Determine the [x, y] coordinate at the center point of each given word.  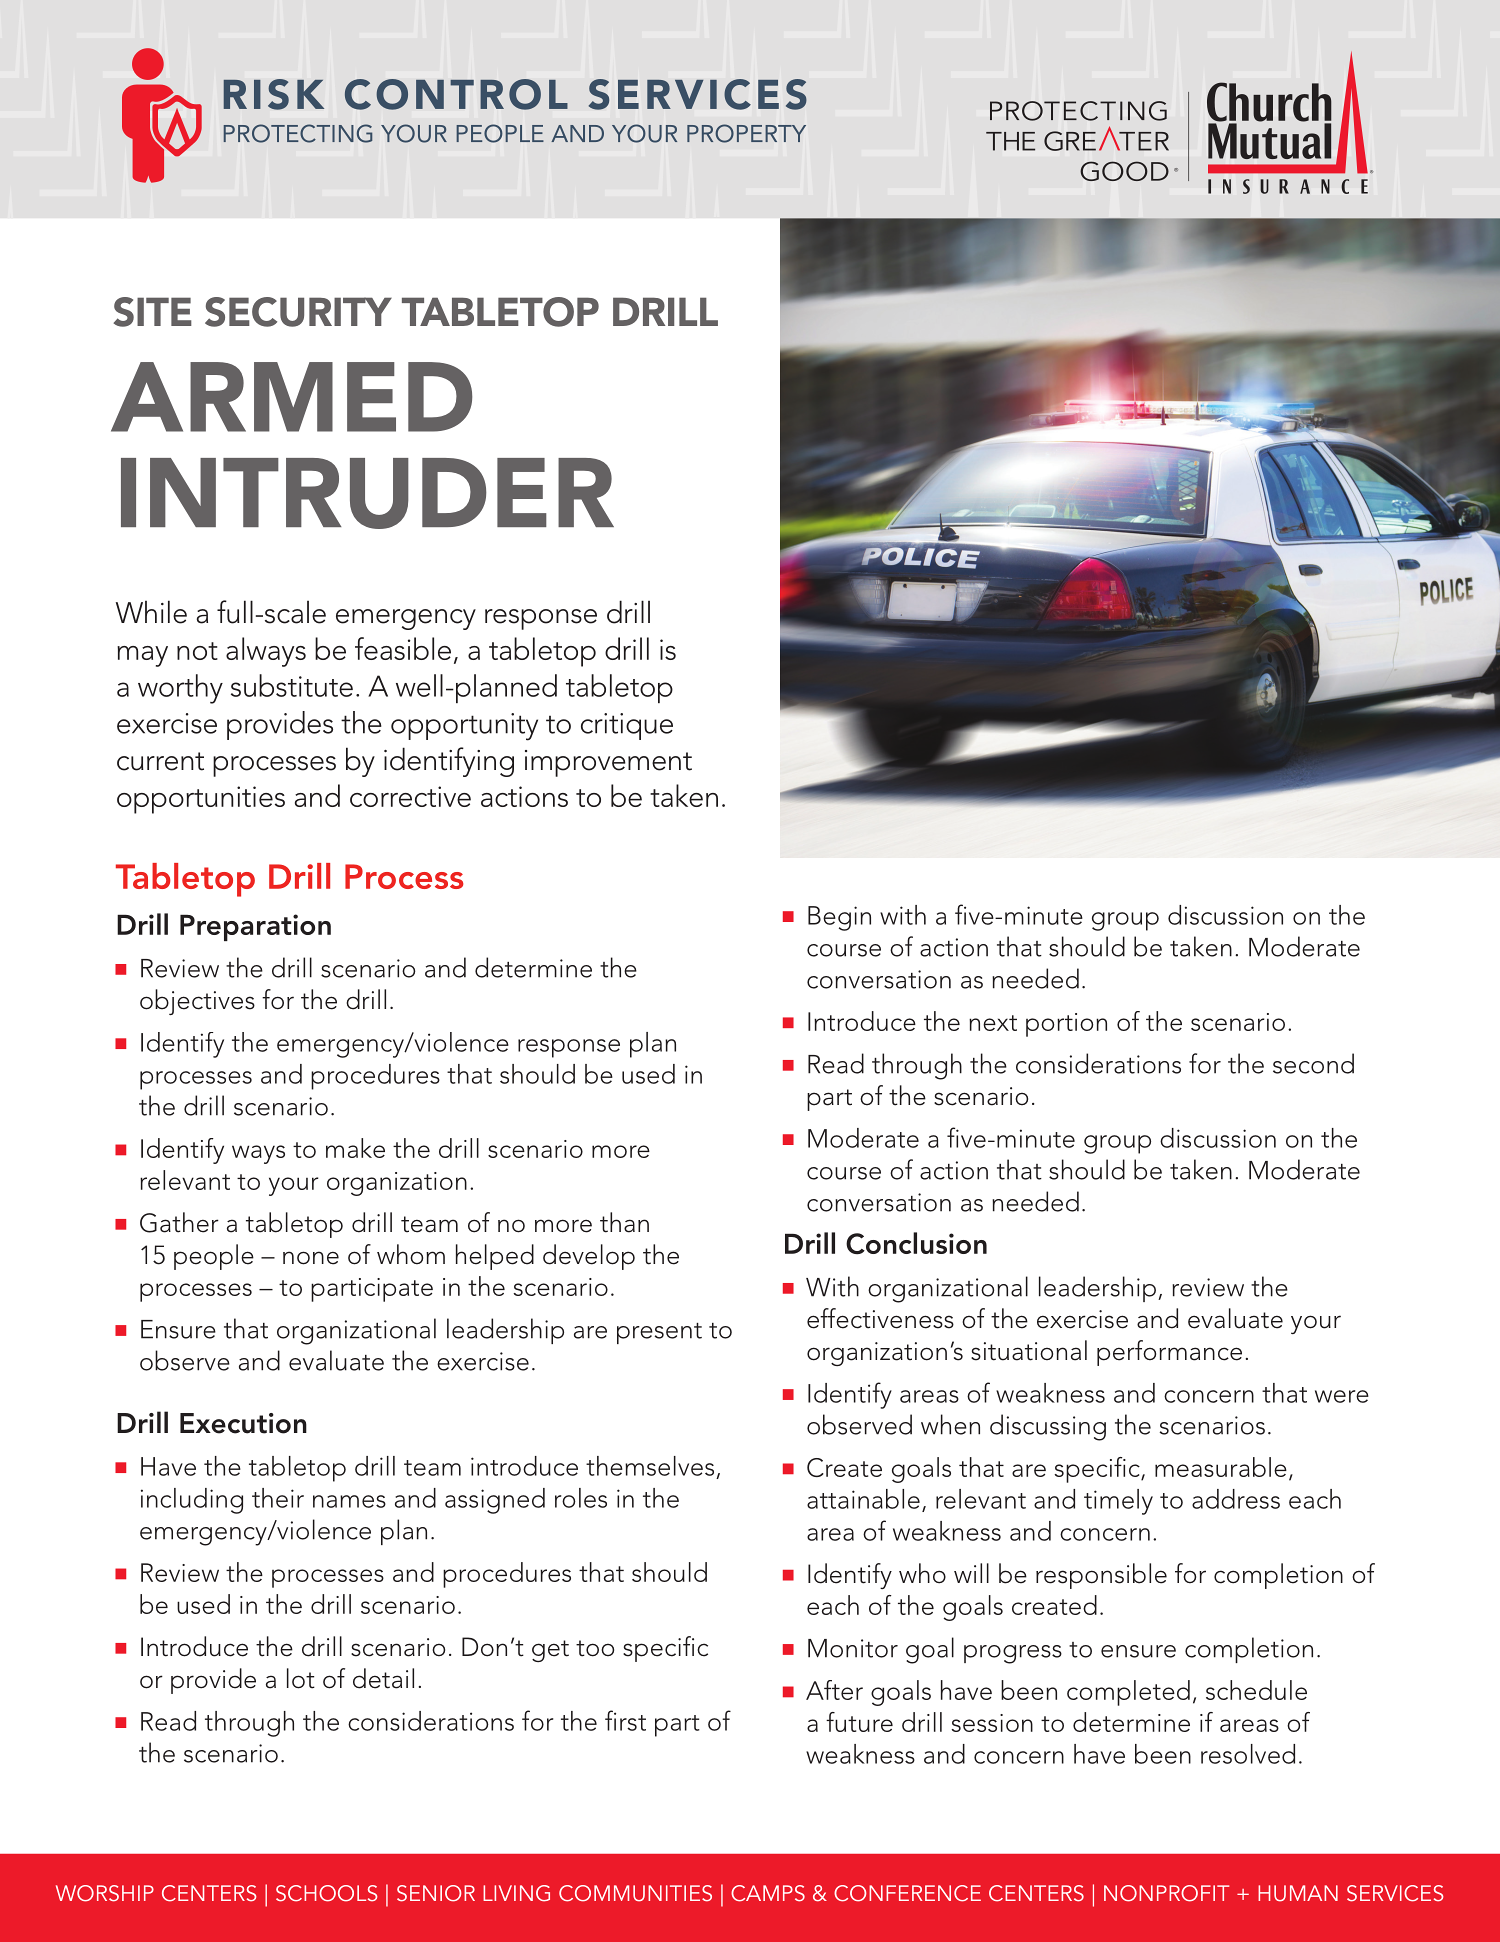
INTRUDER [367, 493]
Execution [243, 1423]
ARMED [291, 397]
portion [1066, 1025]
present [659, 1333]
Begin [839, 918]
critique [627, 726]
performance [1169, 1353]
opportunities [201, 800]
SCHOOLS [327, 1893]
